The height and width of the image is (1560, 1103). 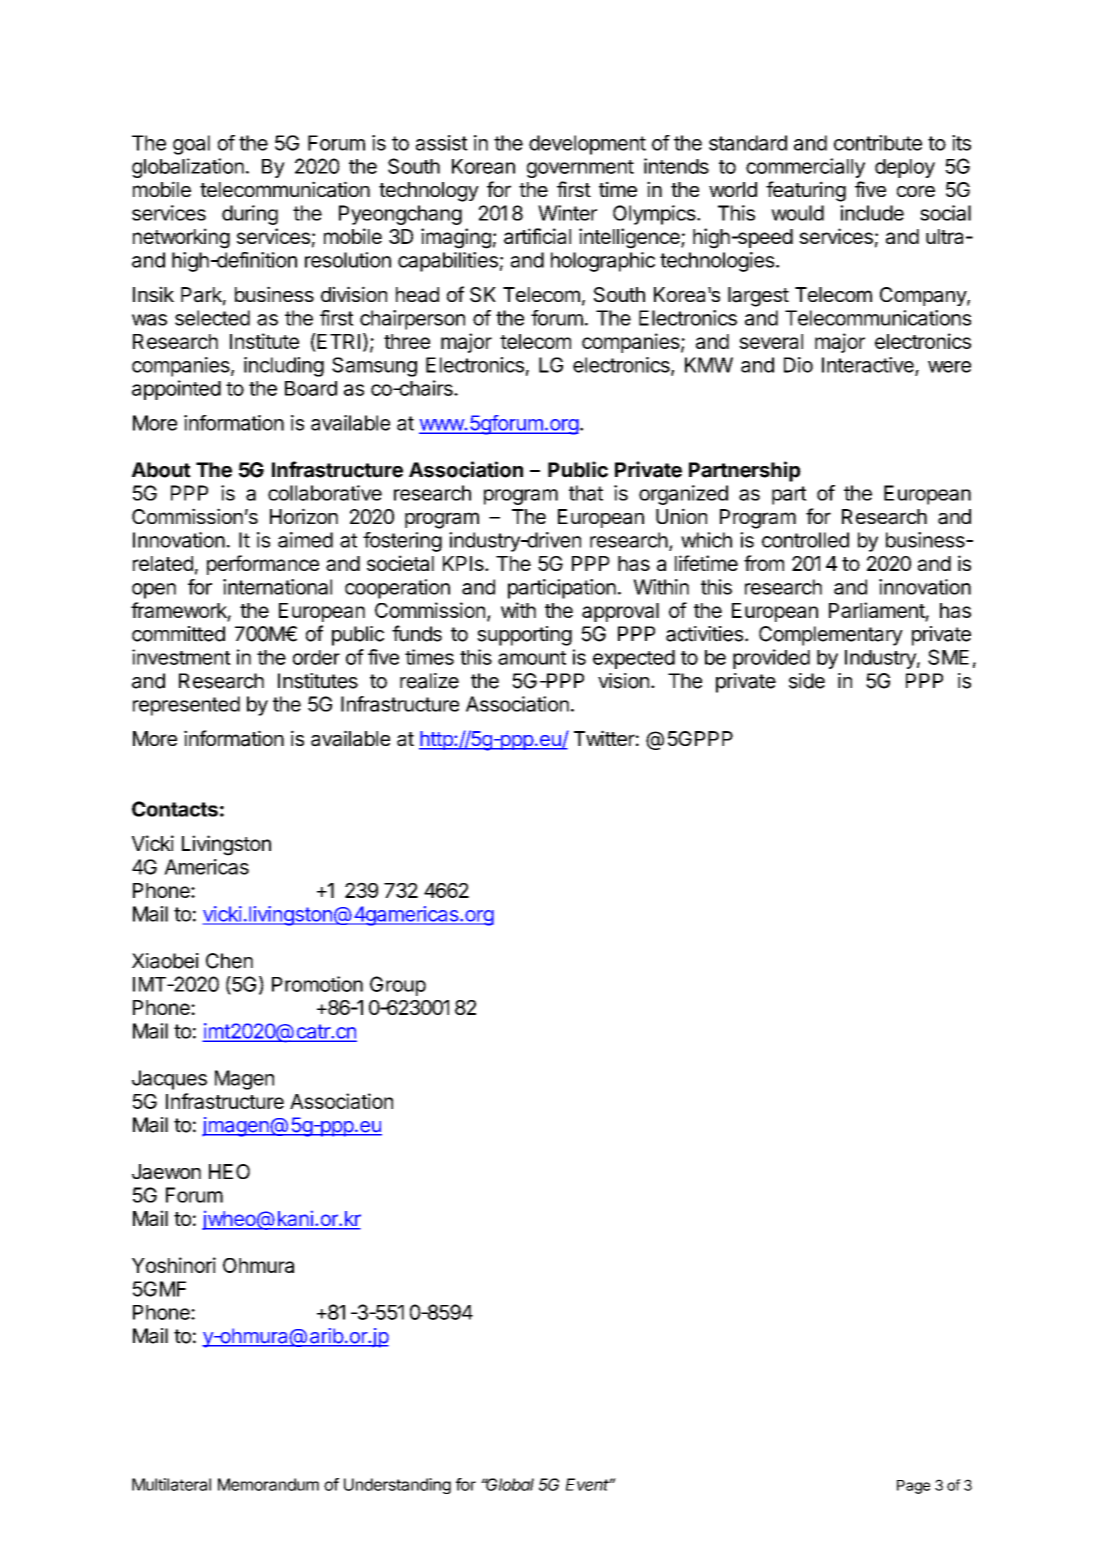 I want to click on government, so click(x=580, y=169).
